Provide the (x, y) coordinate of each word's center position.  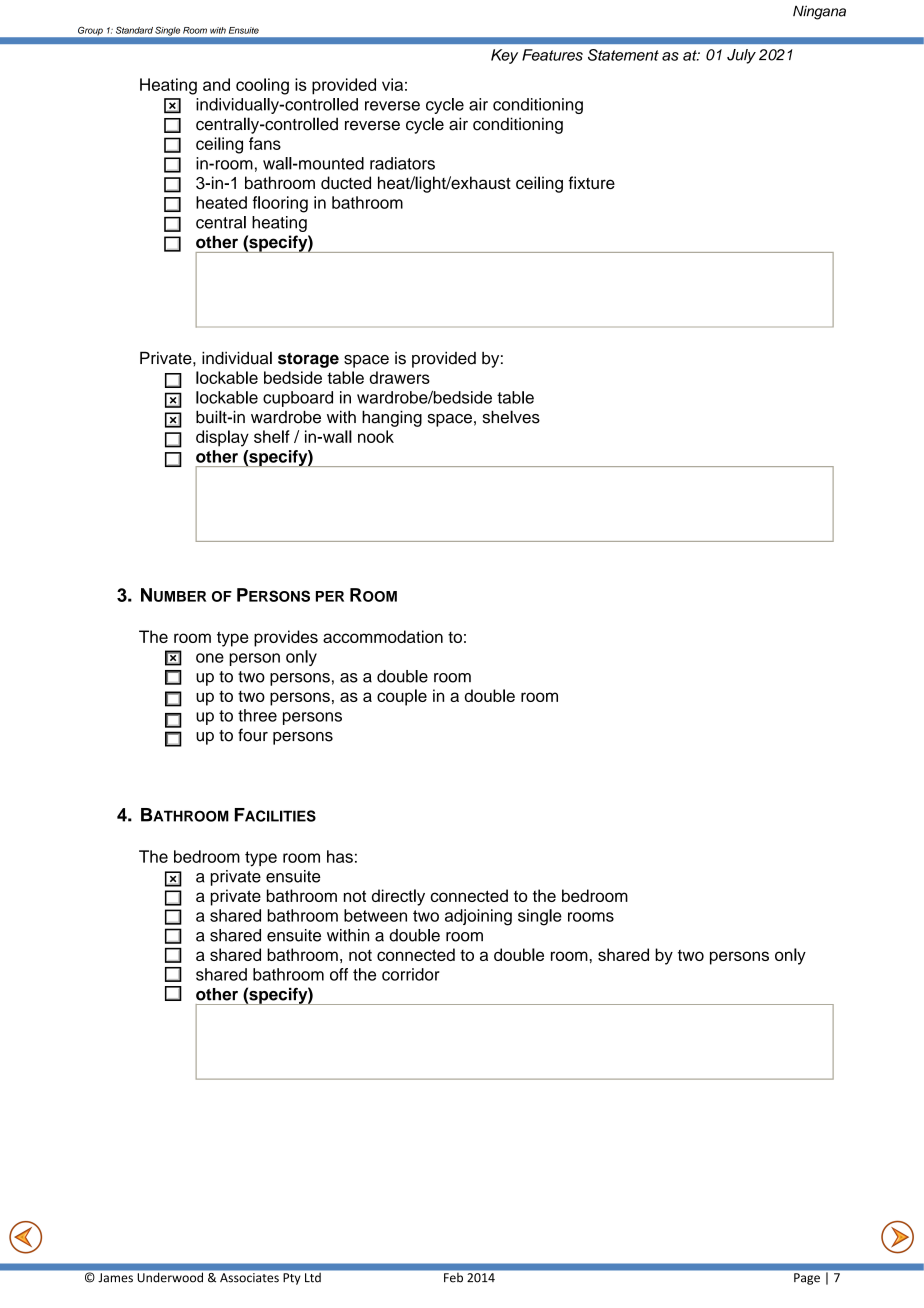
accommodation (383, 636)
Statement (623, 55)
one (210, 658)
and (216, 84)
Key (504, 56)
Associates (249, 1277)
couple (402, 697)
